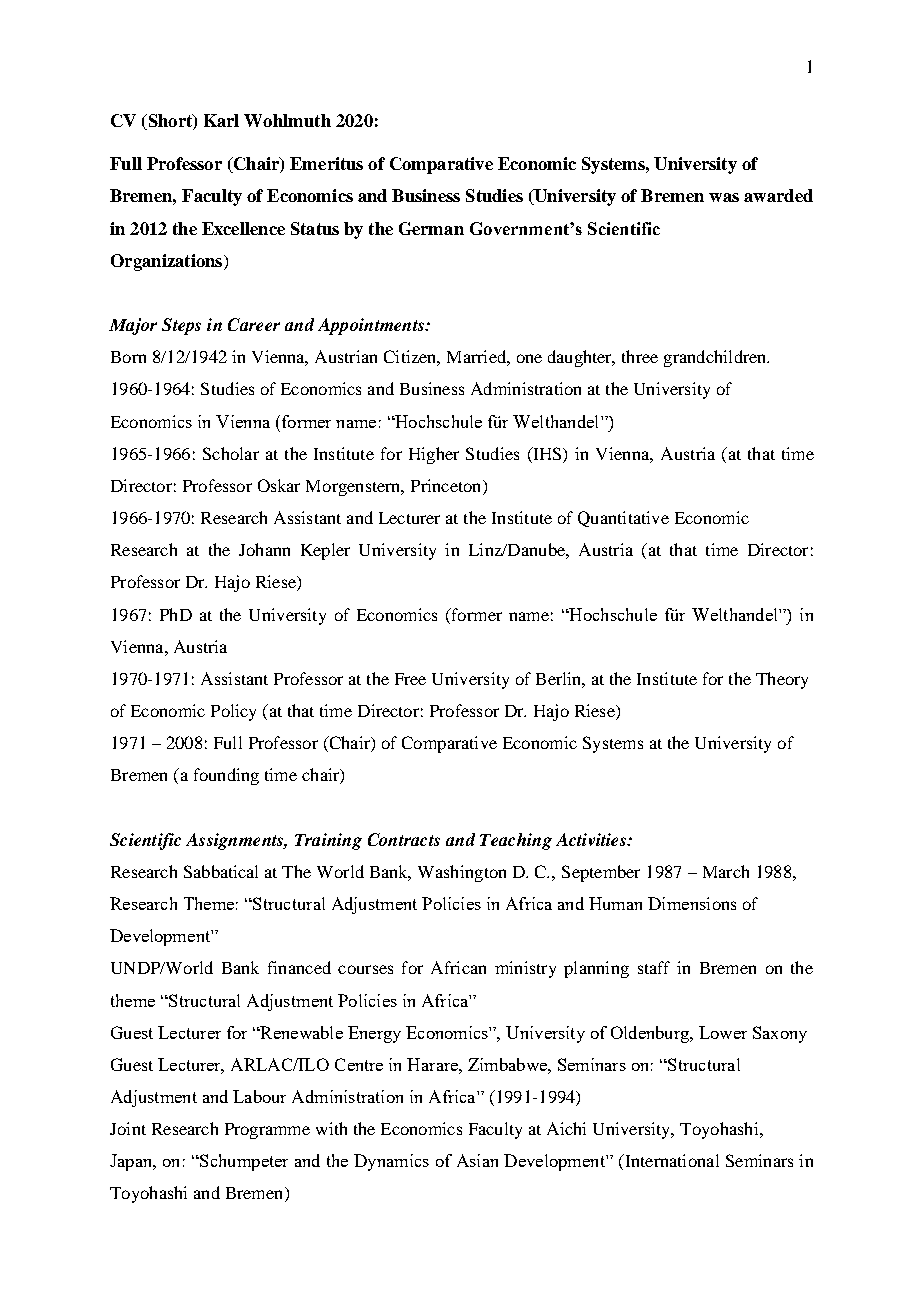 The width and height of the screenshot is (924, 1308). What do you see at coordinates (404, 839) in the screenshot?
I see `Contracts` at bounding box center [404, 839].
